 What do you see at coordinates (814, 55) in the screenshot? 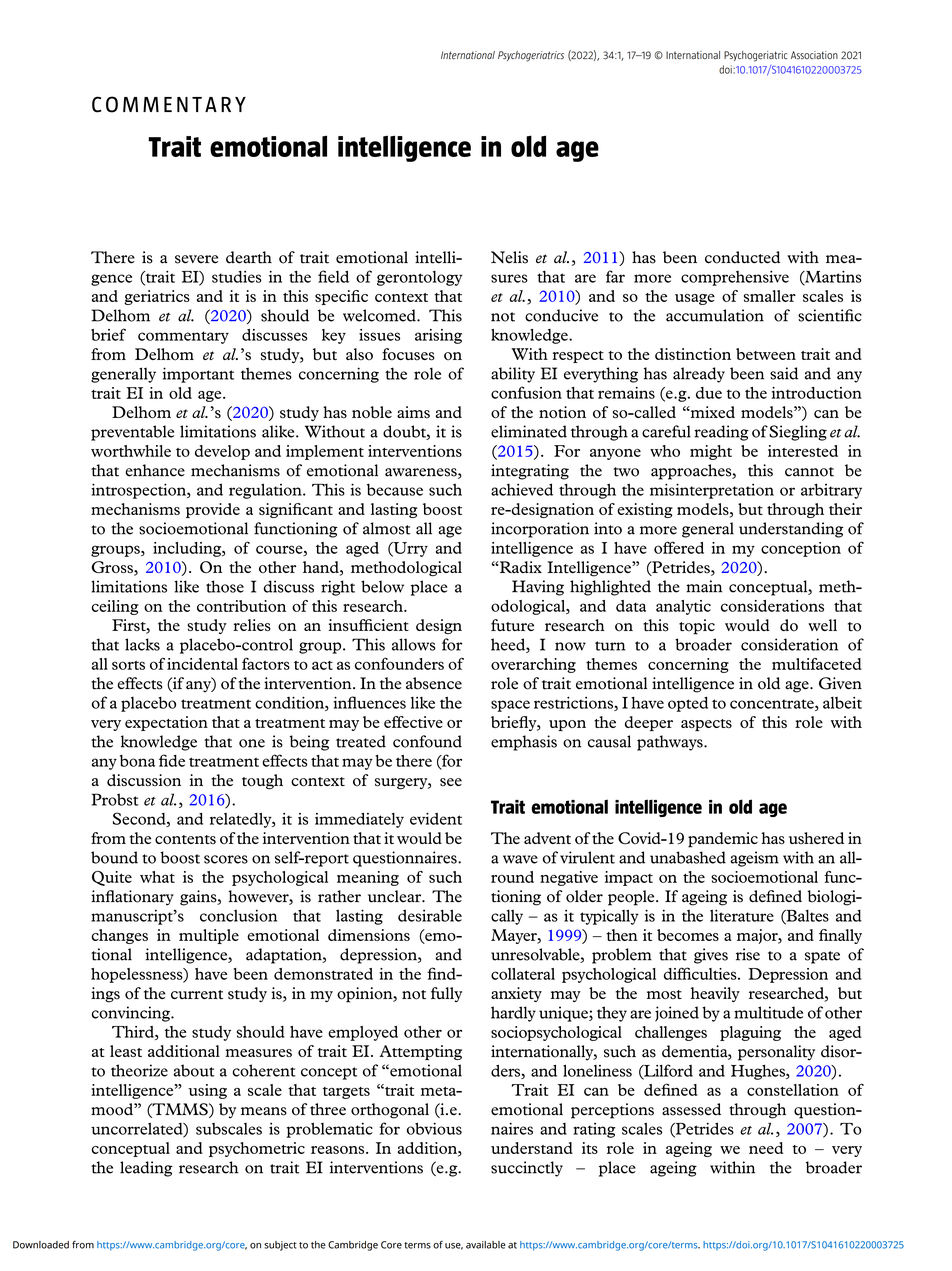
I see `Association` at bounding box center [814, 55].
